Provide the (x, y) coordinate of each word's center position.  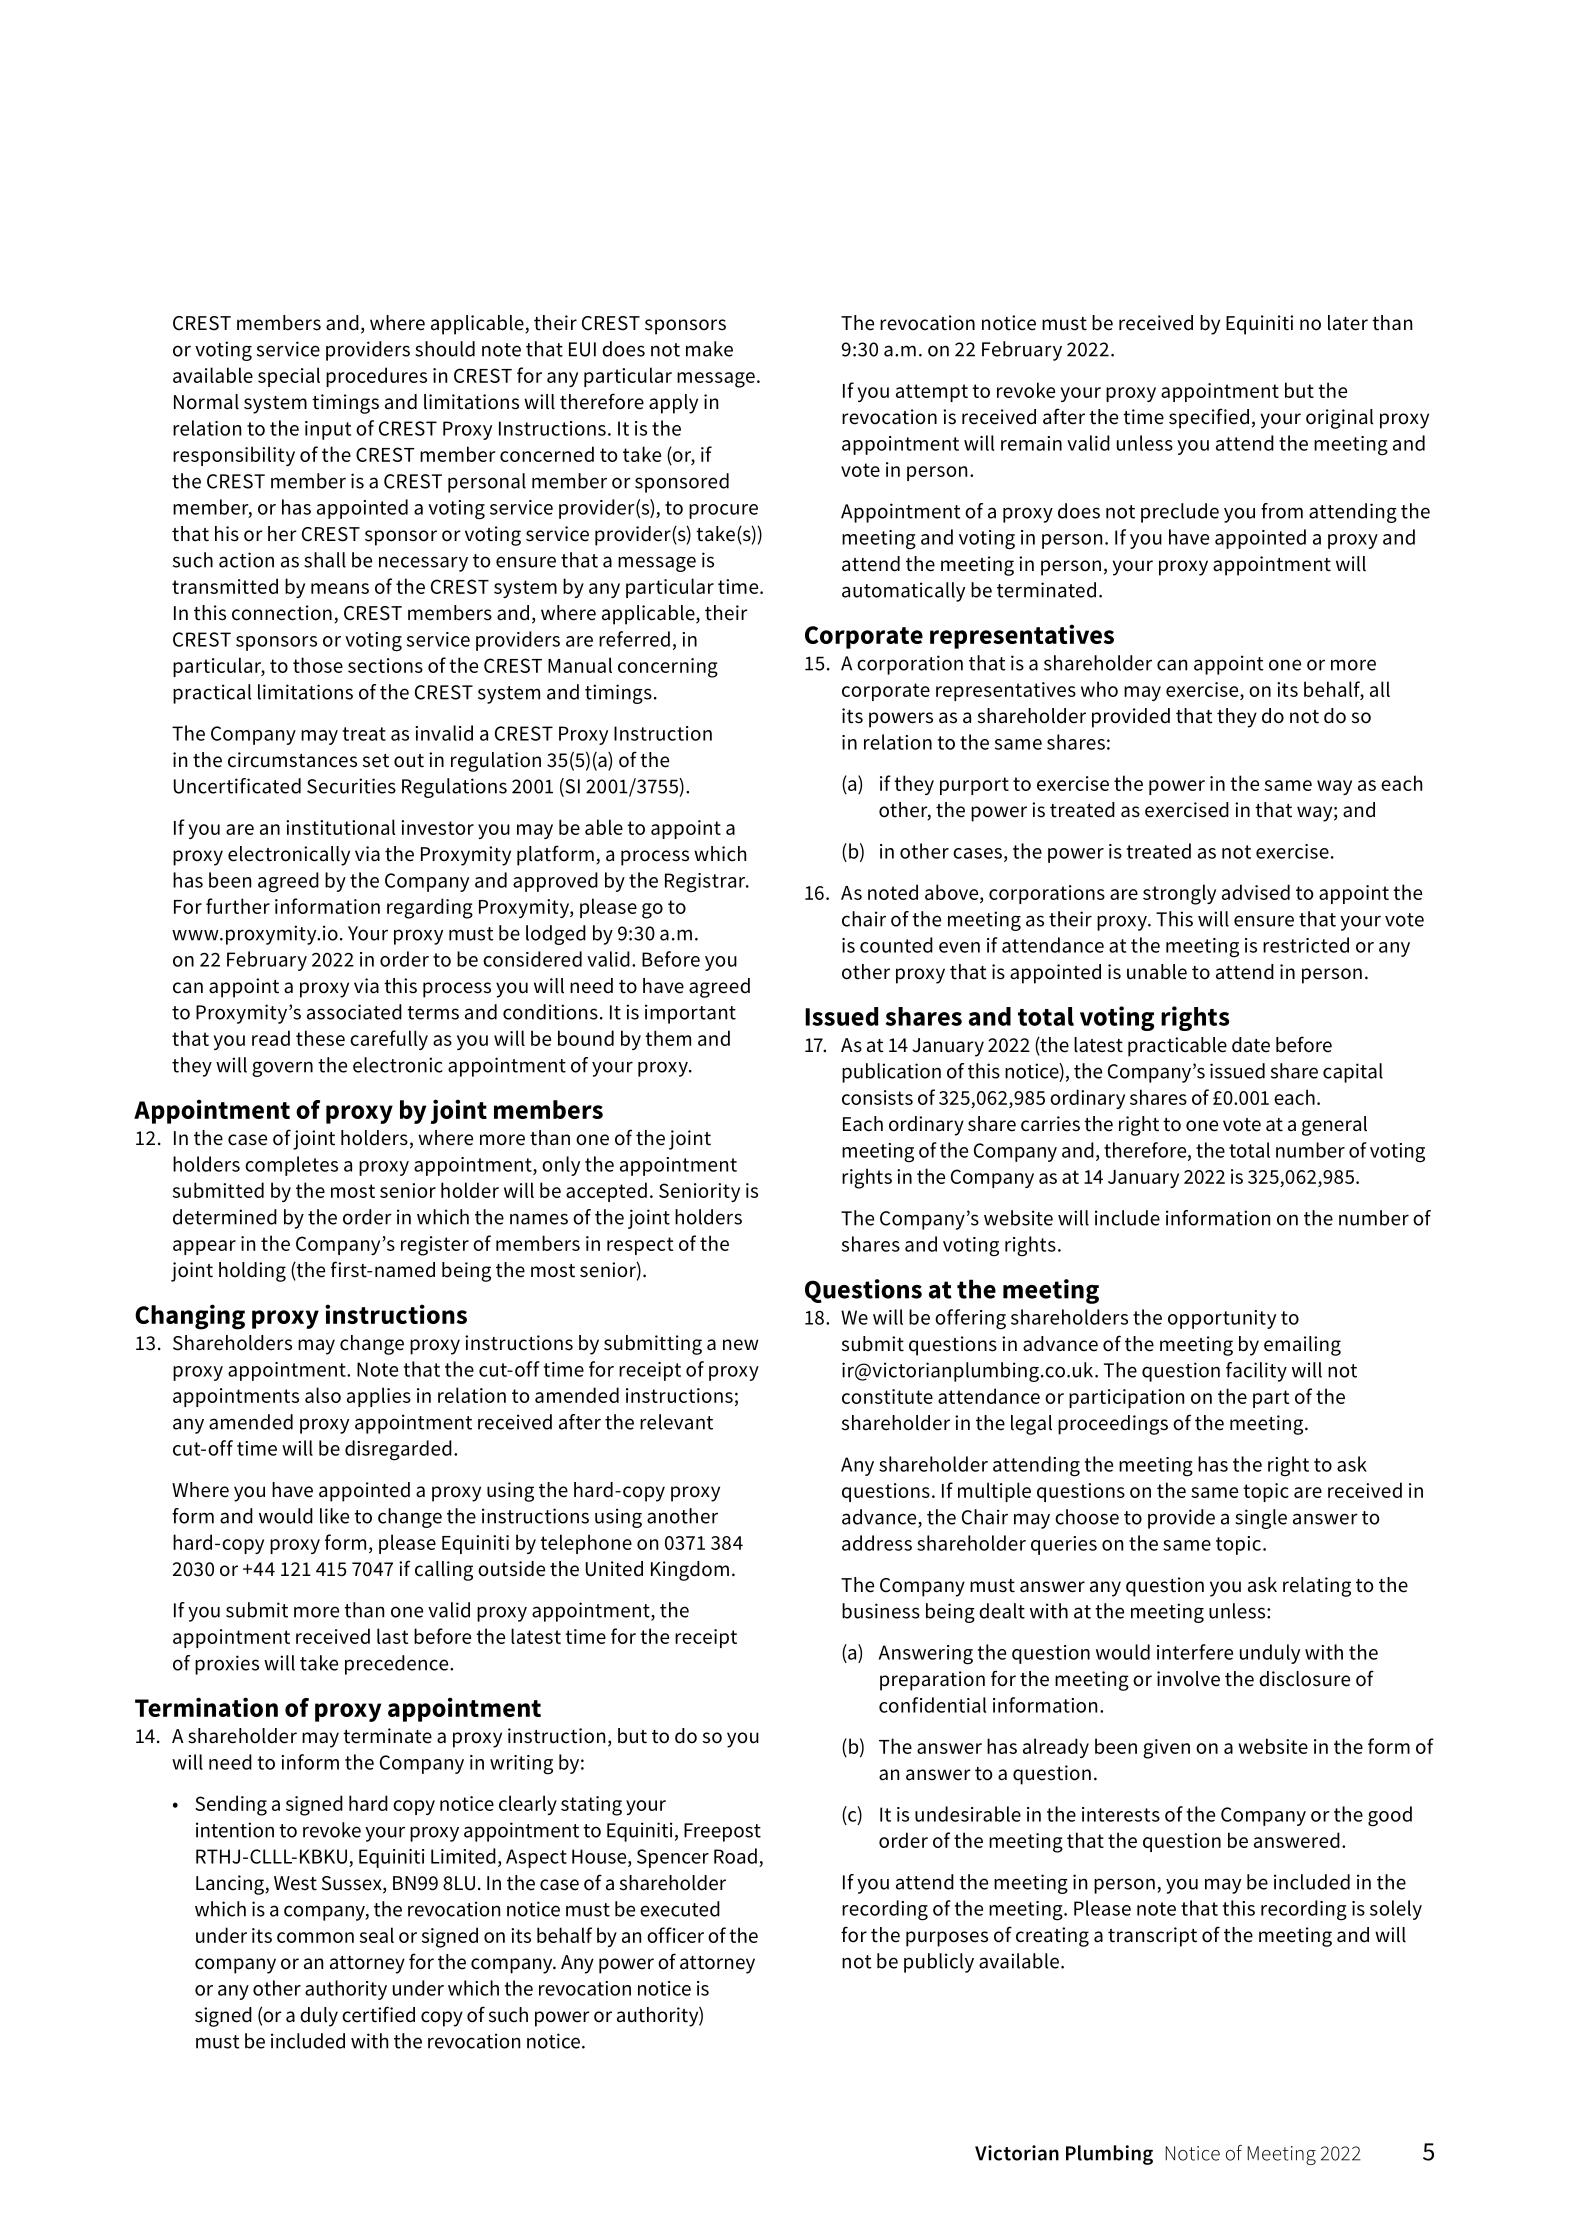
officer (675, 1935)
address (877, 1543)
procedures (376, 377)
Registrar (706, 883)
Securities (351, 786)
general (1334, 1126)
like (334, 1516)
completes (291, 1166)
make (709, 349)
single (1261, 1519)
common (315, 1937)
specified (1209, 418)
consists (877, 1097)
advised (1256, 892)
